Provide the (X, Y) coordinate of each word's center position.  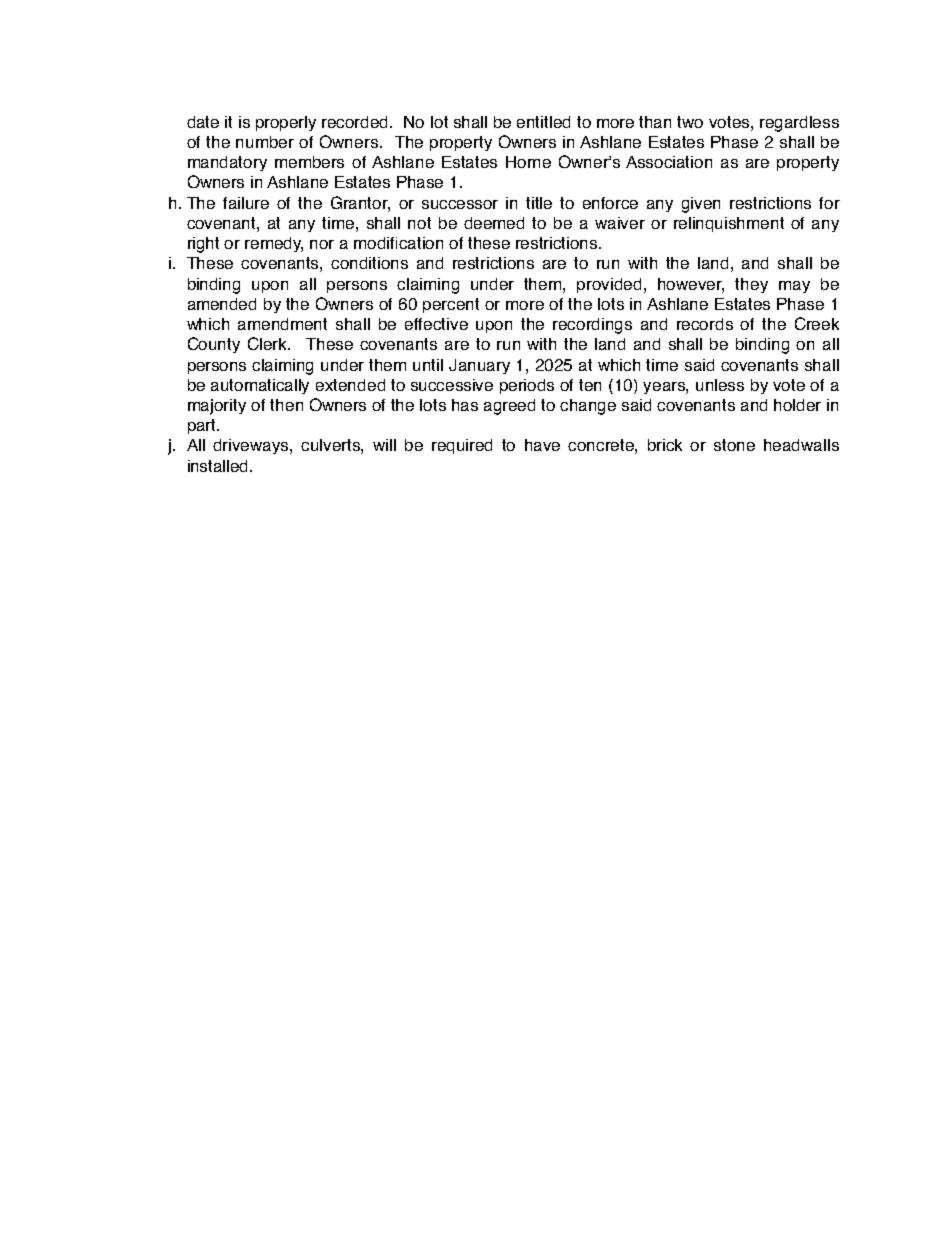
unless (720, 385)
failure (246, 203)
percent (451, 305)
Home (528, 162)
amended (222, 304)
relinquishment (729, 224)
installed (219, 466)
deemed (494, 223)
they (751, 285)
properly (286, 123)
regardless (799, 124)
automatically (260, 386)
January (479, 366)
